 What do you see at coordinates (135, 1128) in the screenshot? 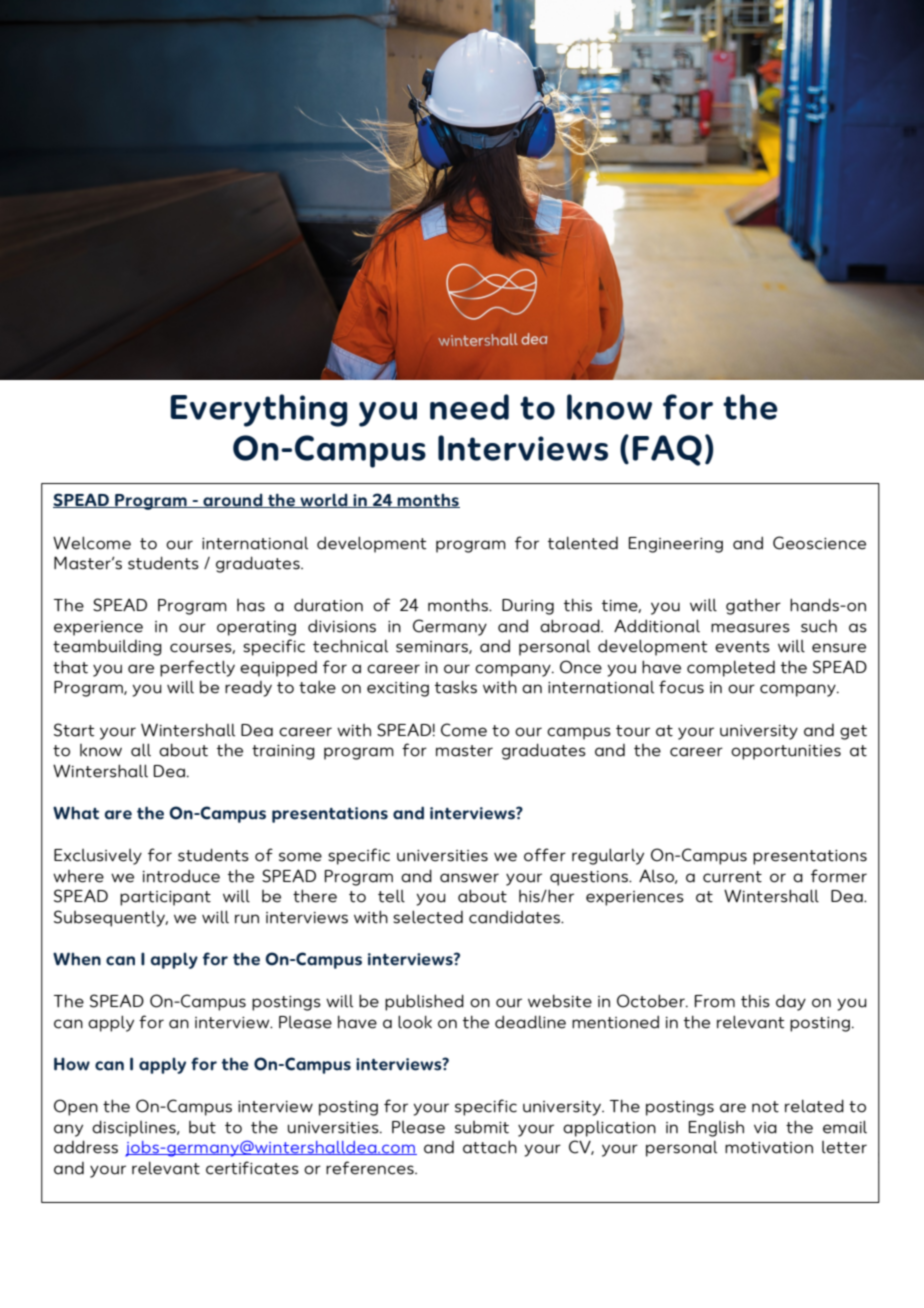
I see `disciplines` at bounding box center [135, 1128].
